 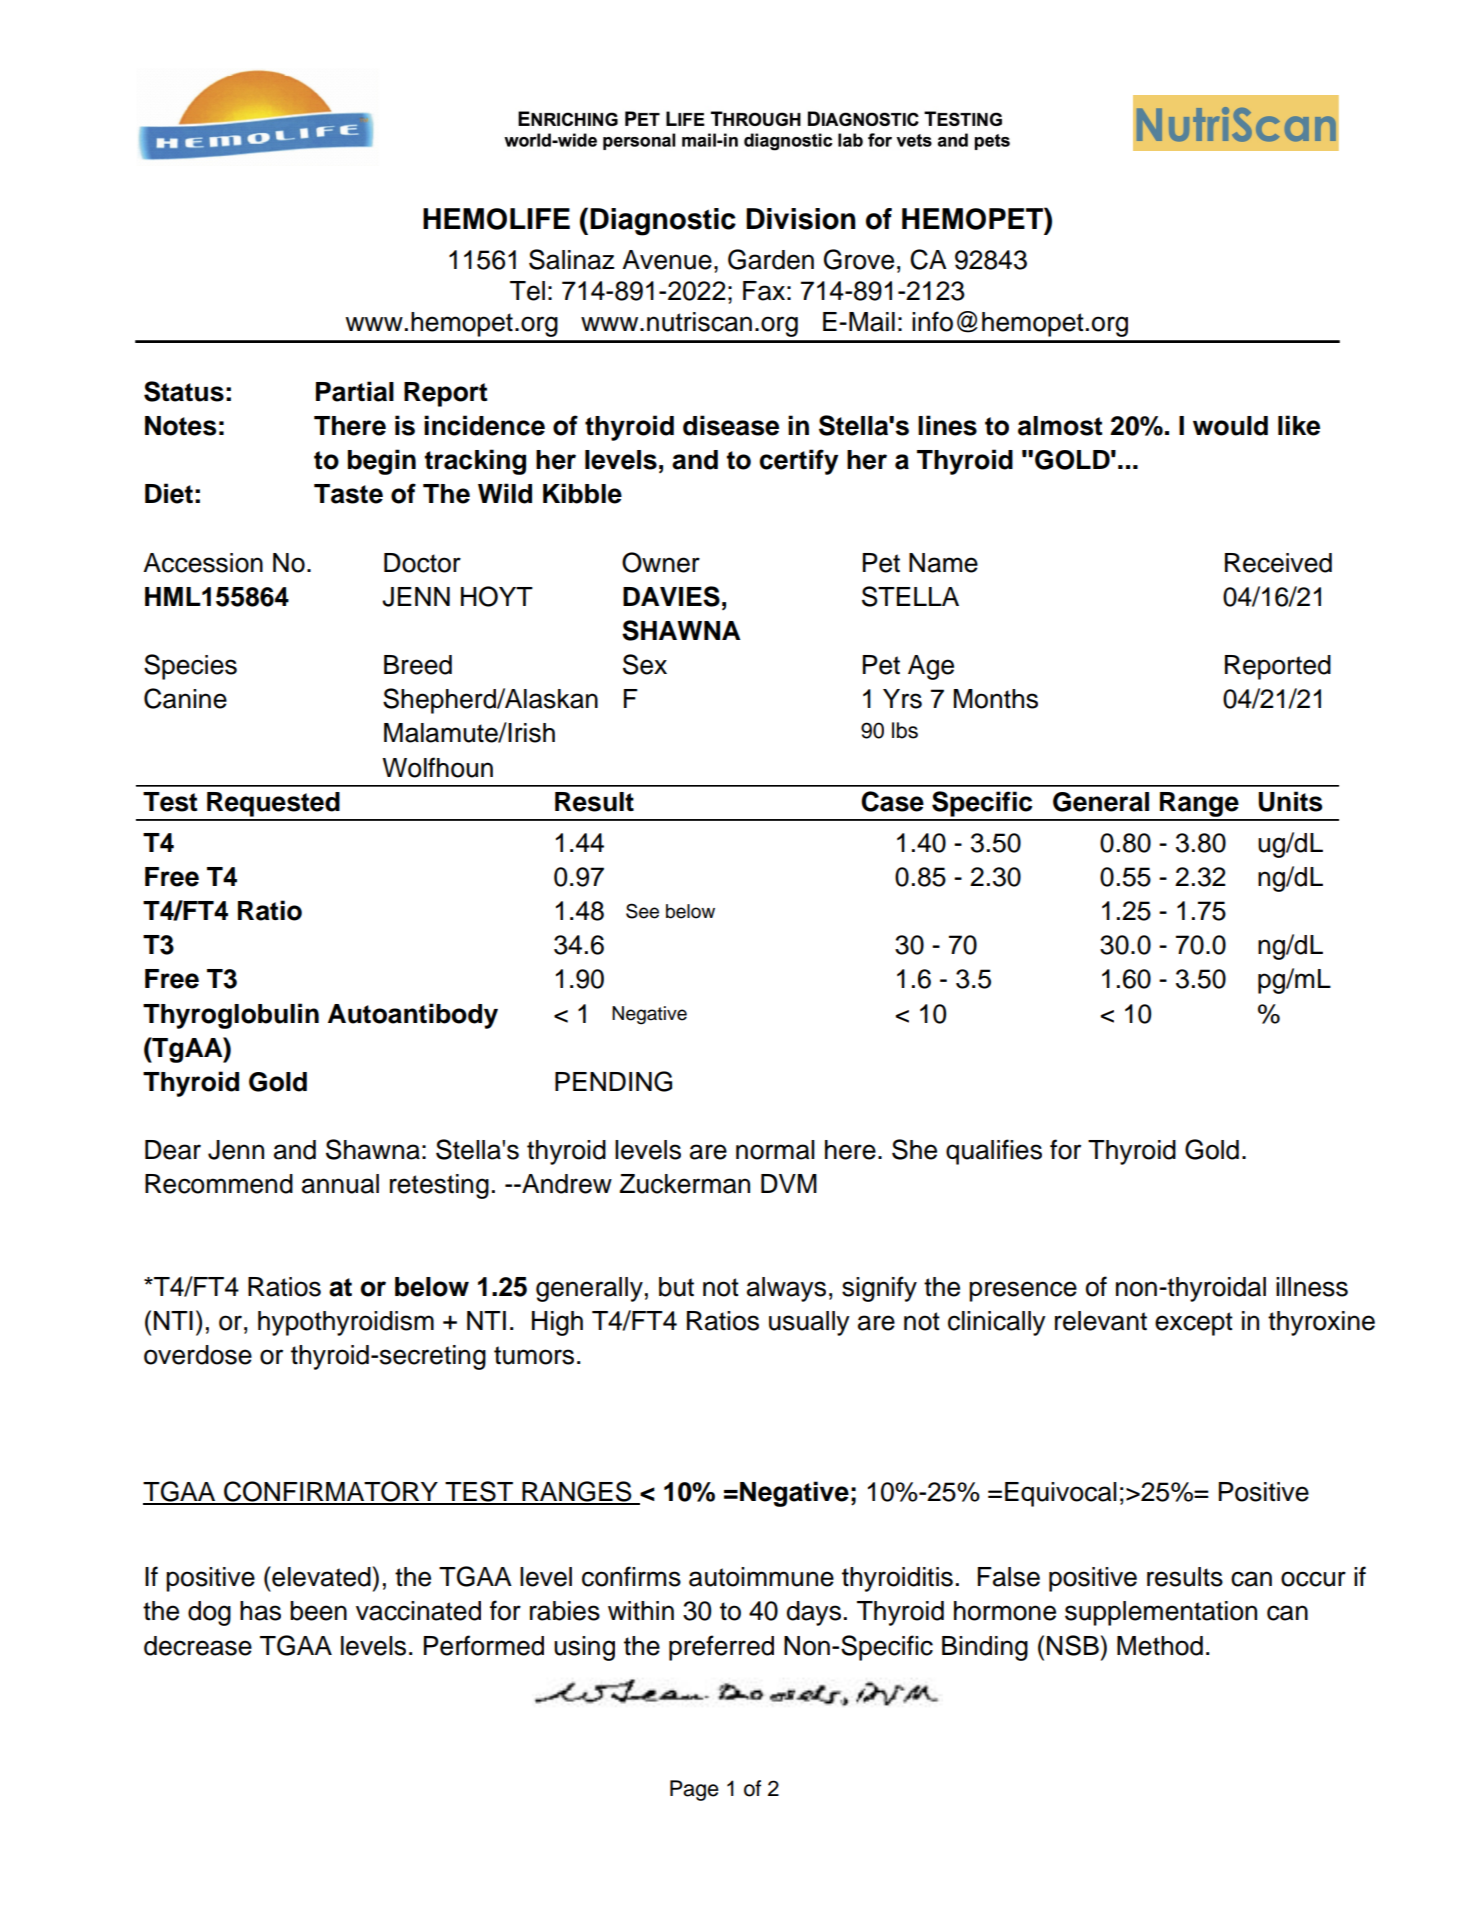 I want to click on would, so click(x=1230, y=426).
